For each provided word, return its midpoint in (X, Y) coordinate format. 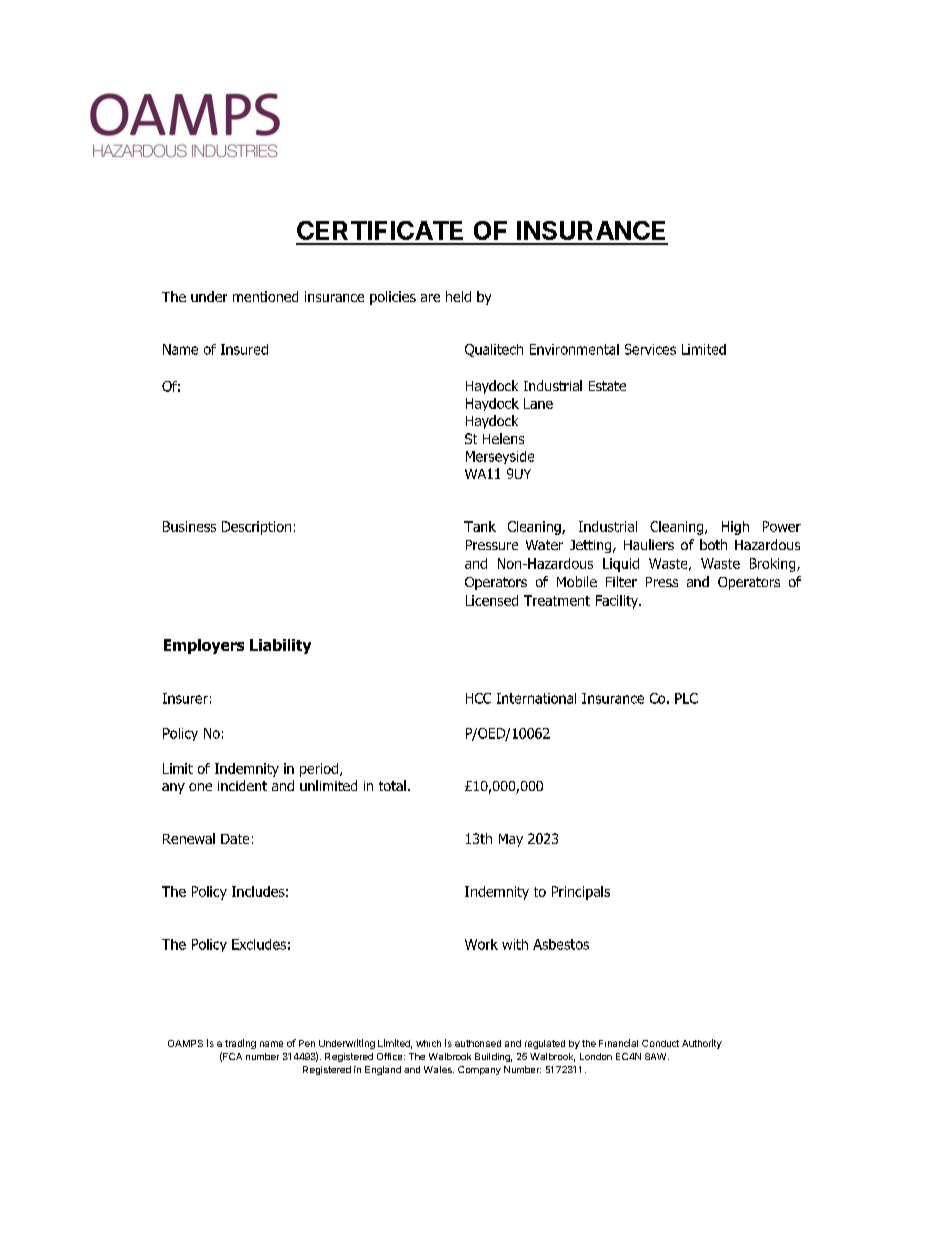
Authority (702, 1044)
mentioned (265, 296)
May (511, 840)
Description (256, 528)
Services (650, 349)
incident (242, 785)
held (458, 296)
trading (240, 1044)
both (713, 544)
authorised (478, 1043)
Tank (480, 526)
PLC (686, 698)
